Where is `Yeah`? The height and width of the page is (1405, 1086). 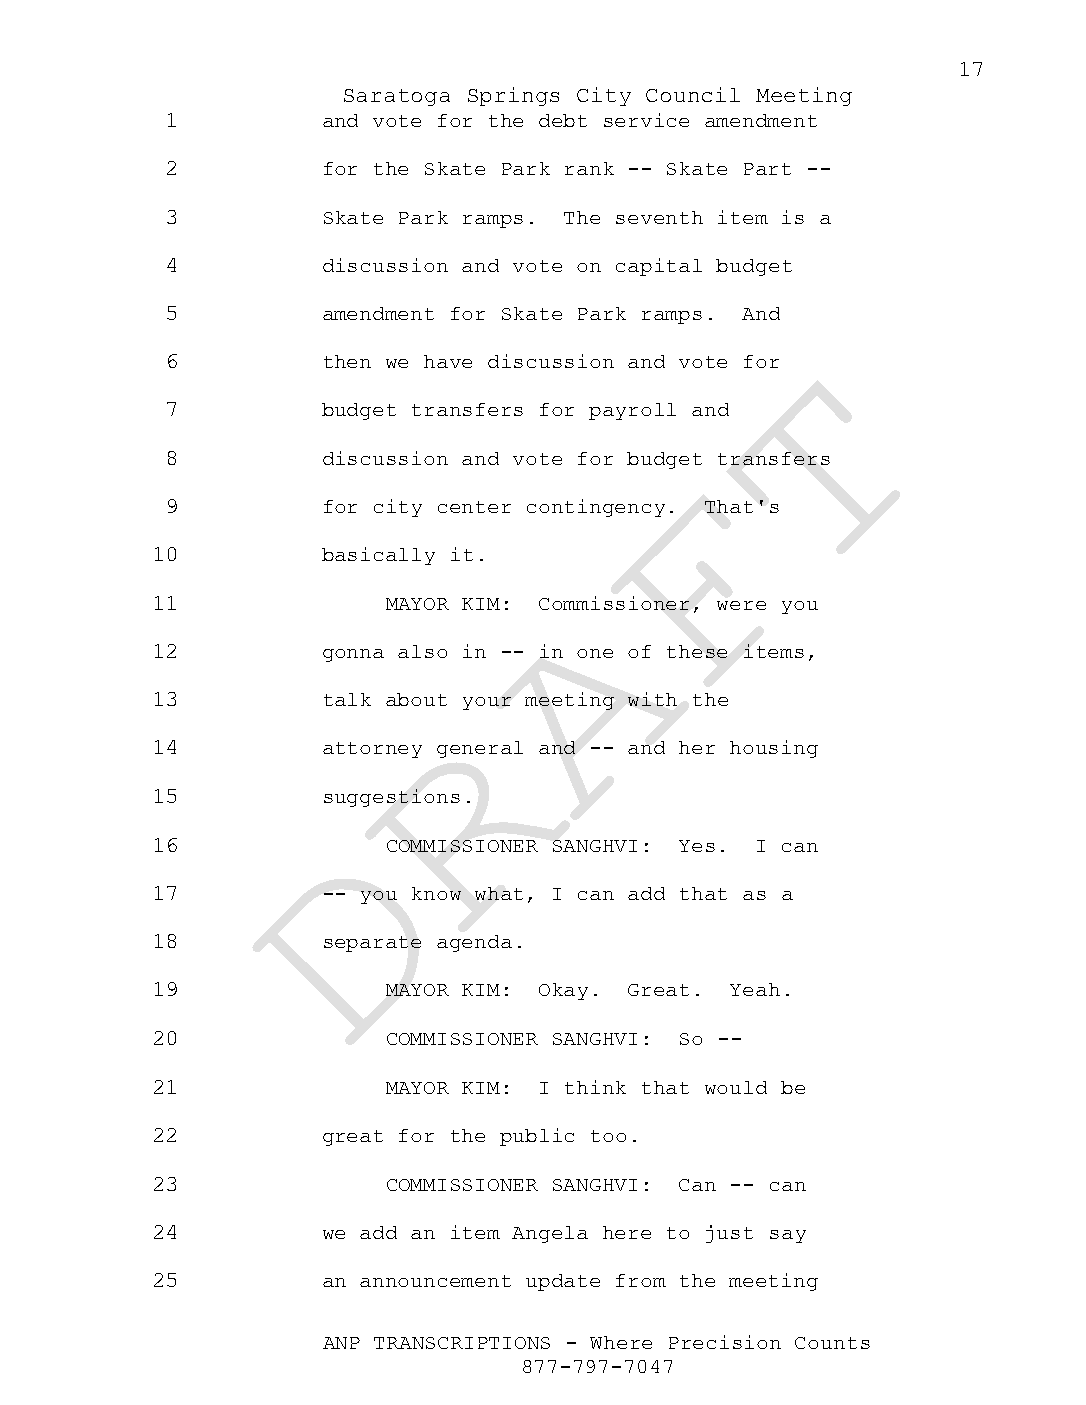 Yeah is located at coordinates (755, 989).
